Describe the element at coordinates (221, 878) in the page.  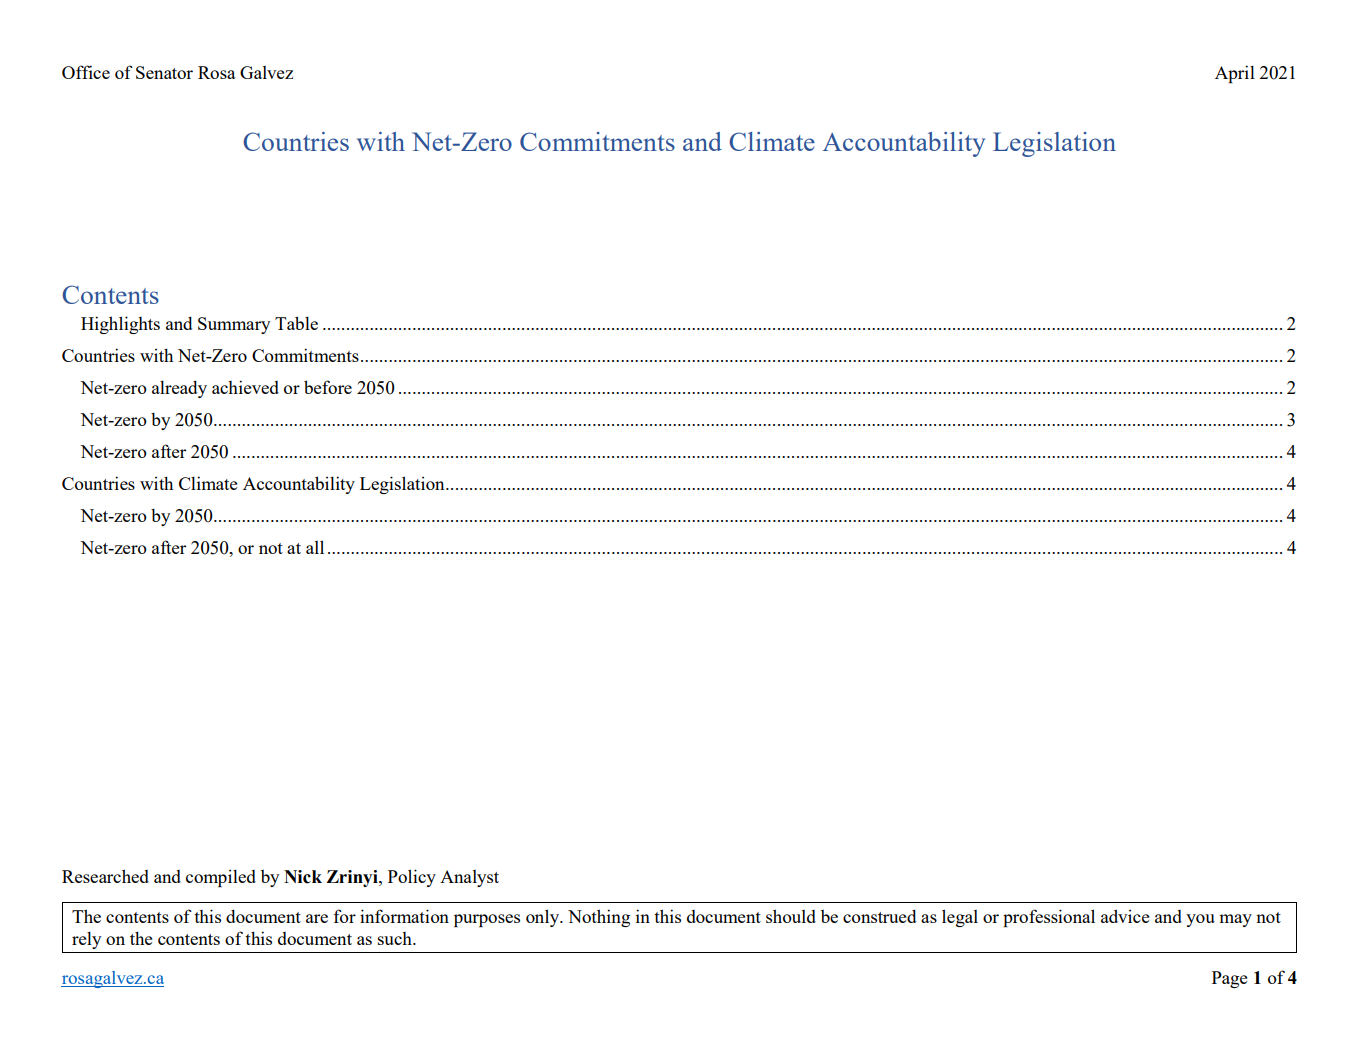
I see `compiled` at that location.
